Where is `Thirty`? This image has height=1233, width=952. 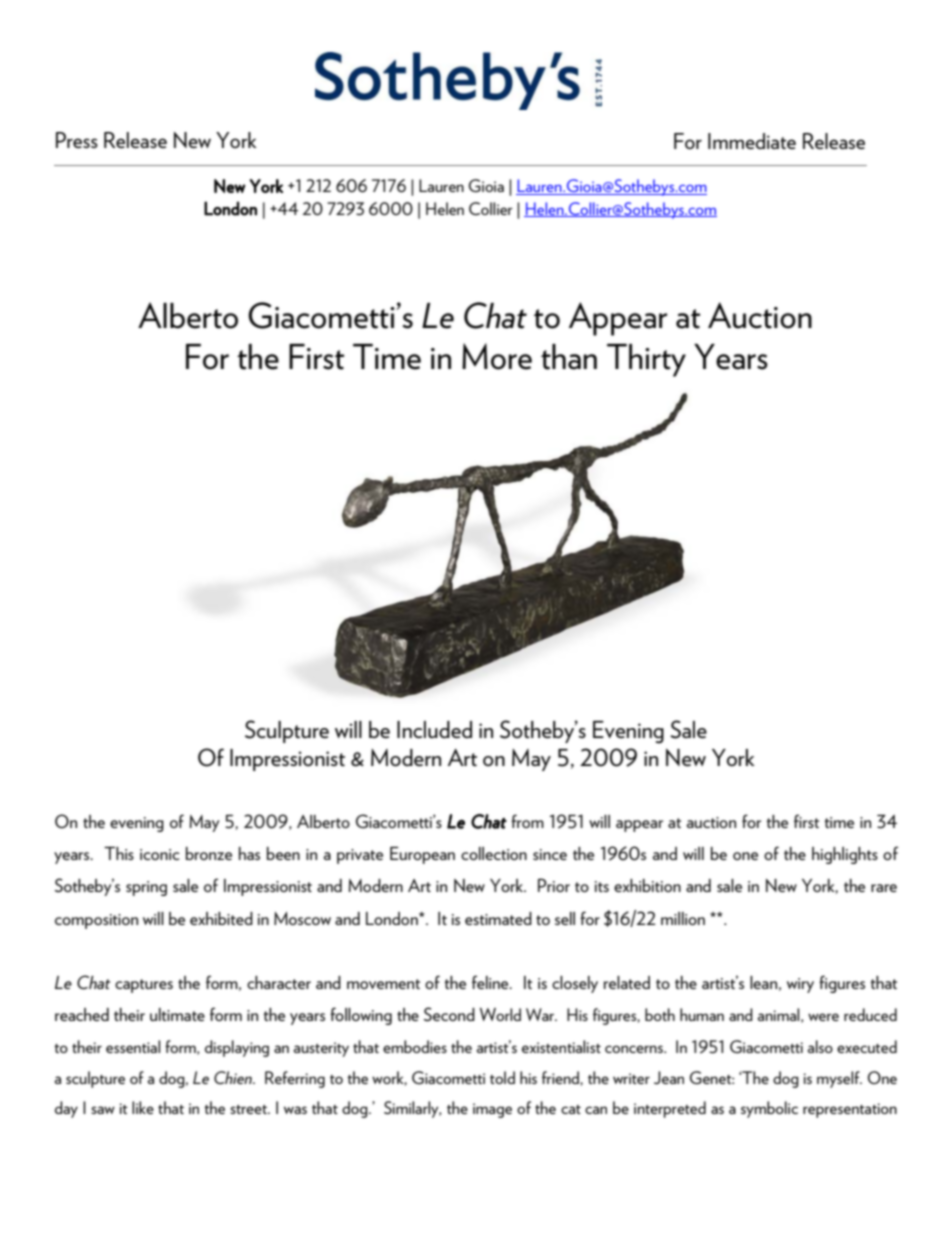
Thirty is located at coordinates (646, 360).
